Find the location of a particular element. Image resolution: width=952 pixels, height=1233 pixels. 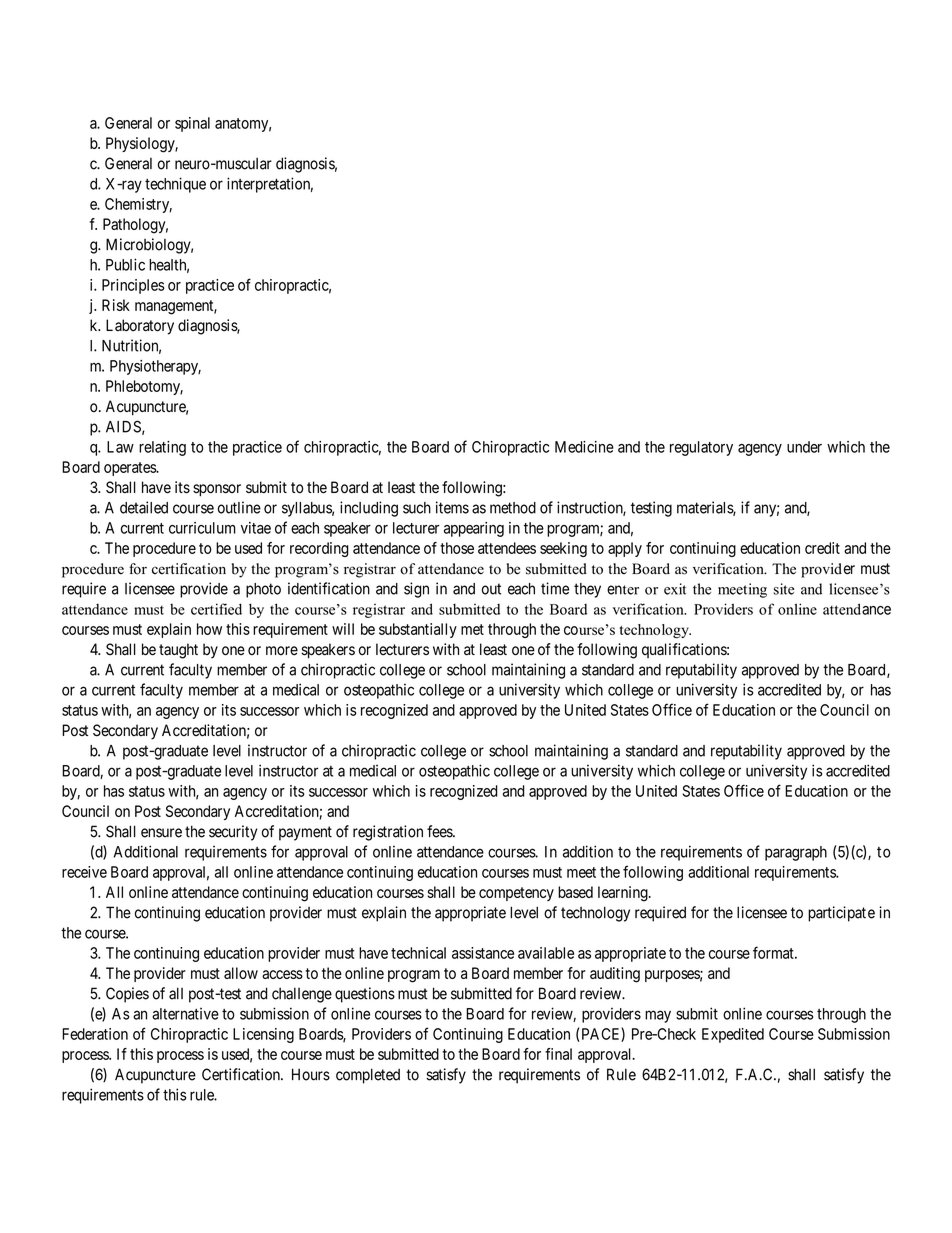

final is located at coordinates (558, 1054).
